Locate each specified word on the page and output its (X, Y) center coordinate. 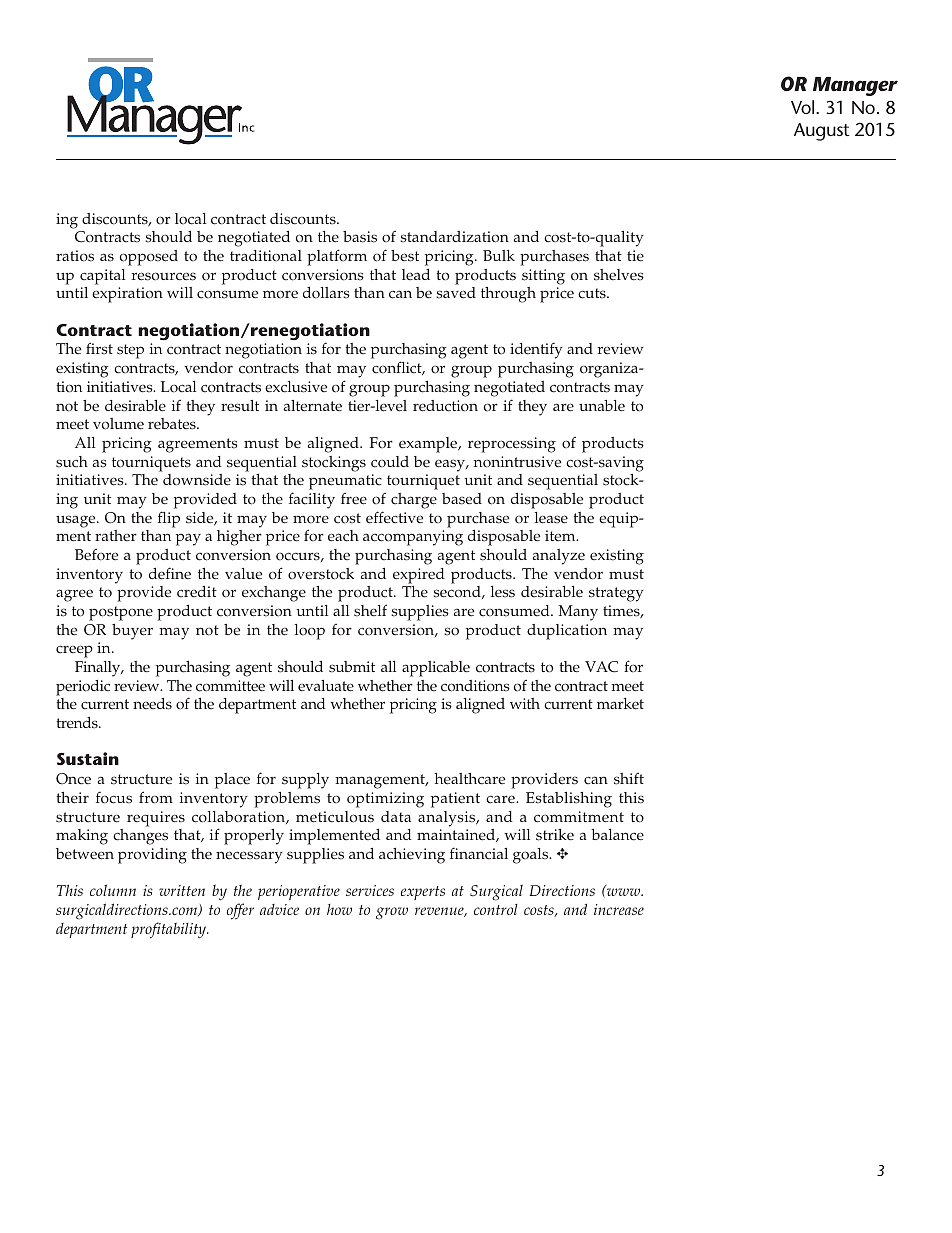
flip (169, 519)
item (561, 536)
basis (360, 237)
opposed (149, 258)
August (822, 132)
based (462, 499)
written (182, 890)
